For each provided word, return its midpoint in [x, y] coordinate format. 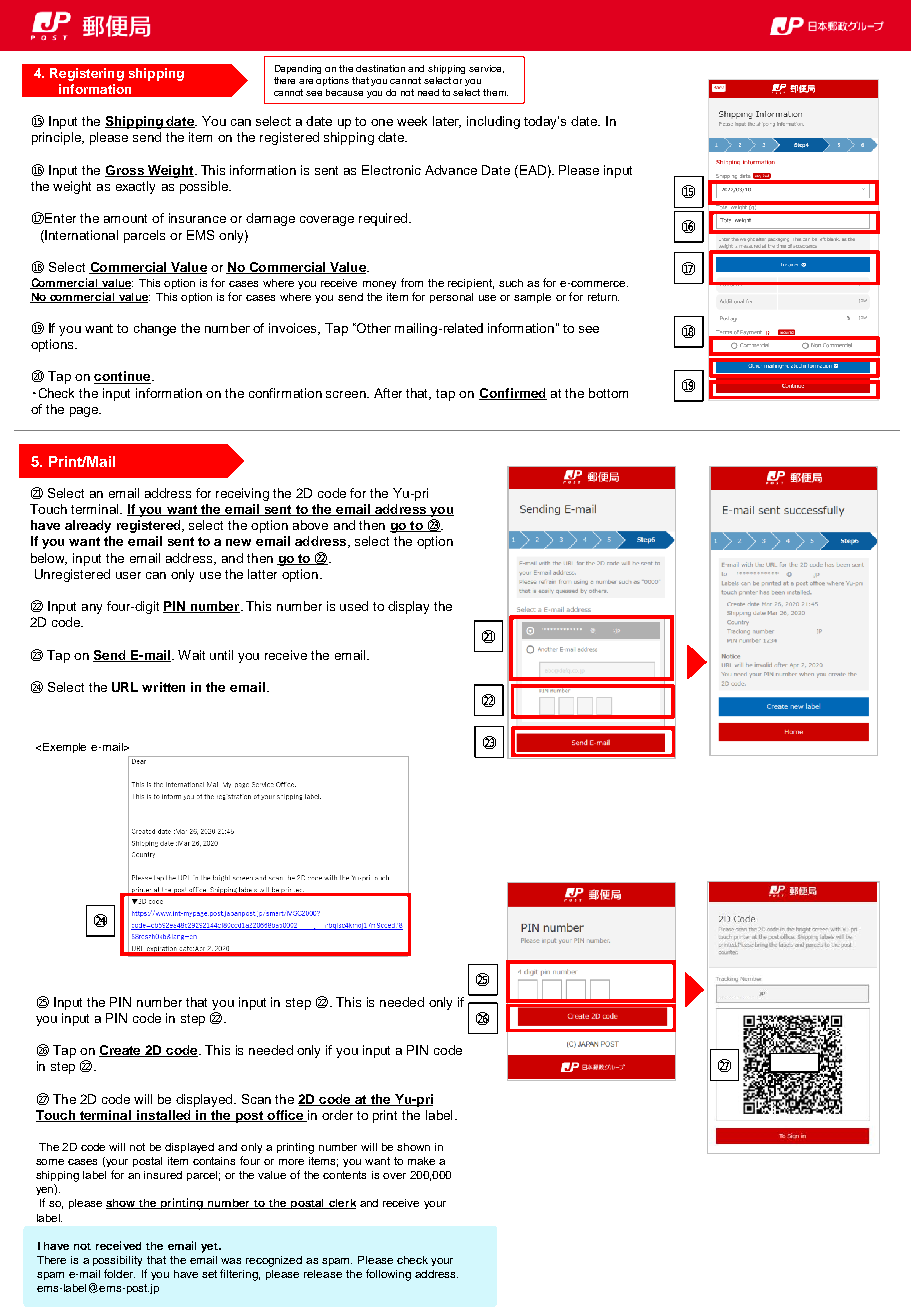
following [388, 1275]
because [344, 92]
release [323, 1274]
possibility [117, 1261]
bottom [608, 393]
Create [121, 1051]
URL [125, 687]
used [354, 606]
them [495, 92]
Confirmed [513, 394]
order [337, 1115]
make [421, 1161]
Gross [125, 171]
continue [123, 377]
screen [347, 394]
